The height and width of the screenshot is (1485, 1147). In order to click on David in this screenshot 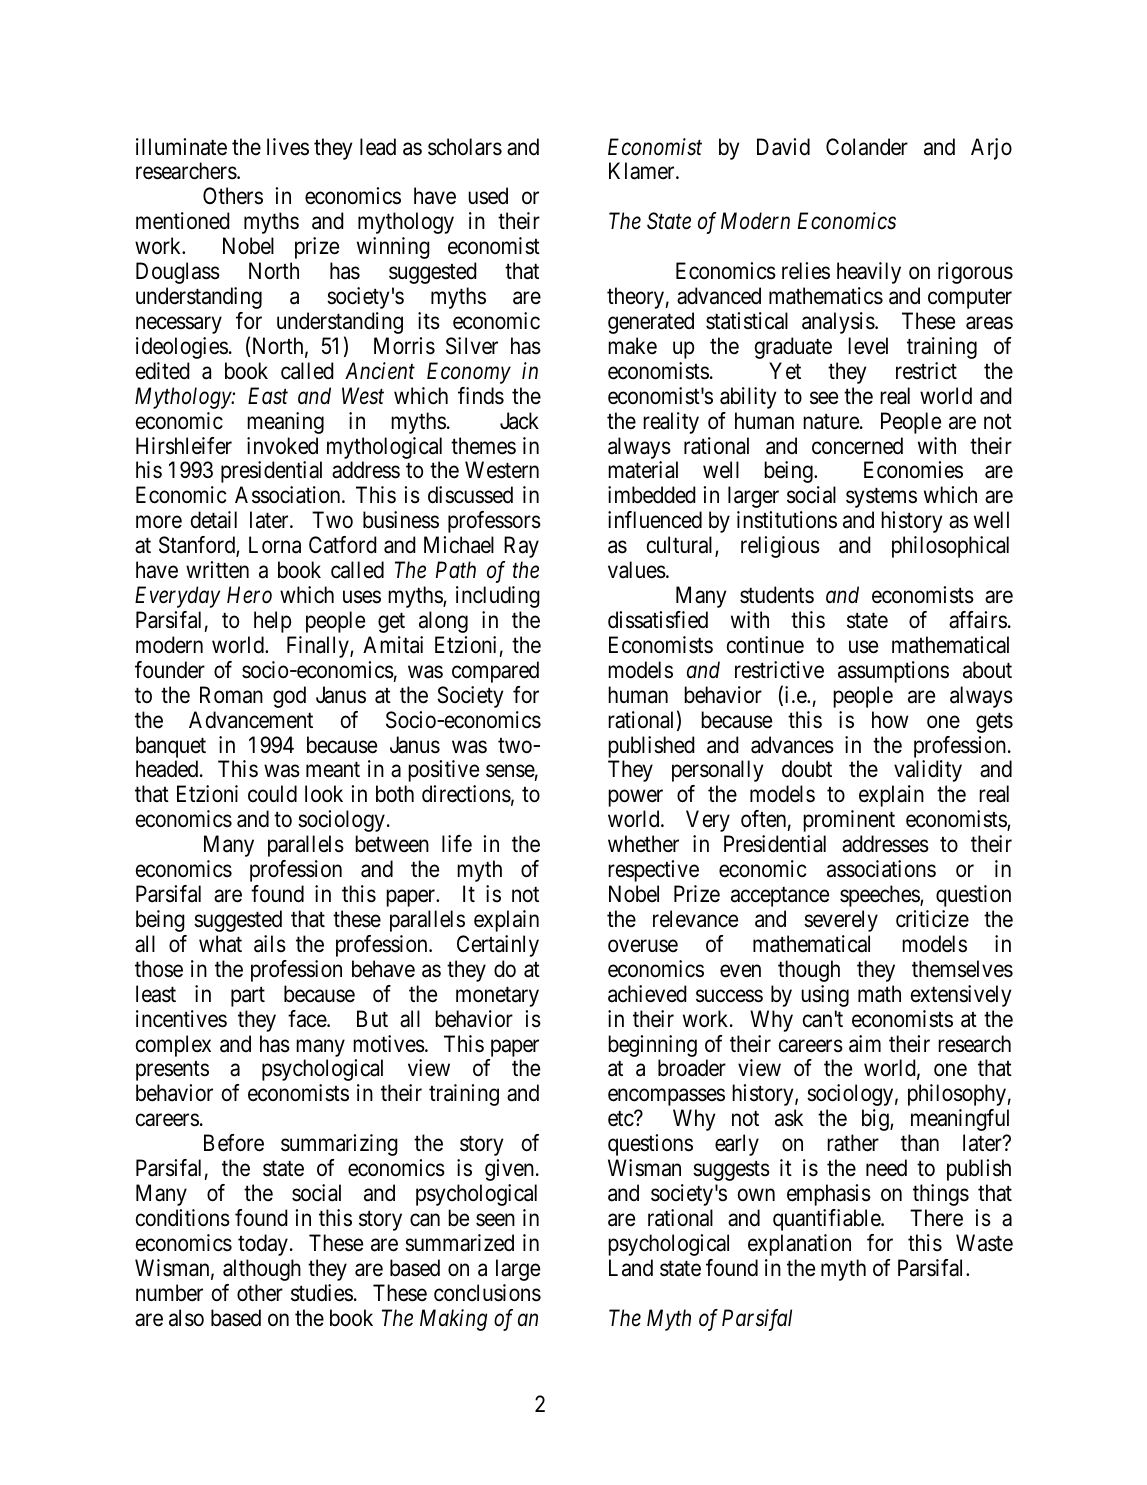, I will do `click(783, 147)`.
